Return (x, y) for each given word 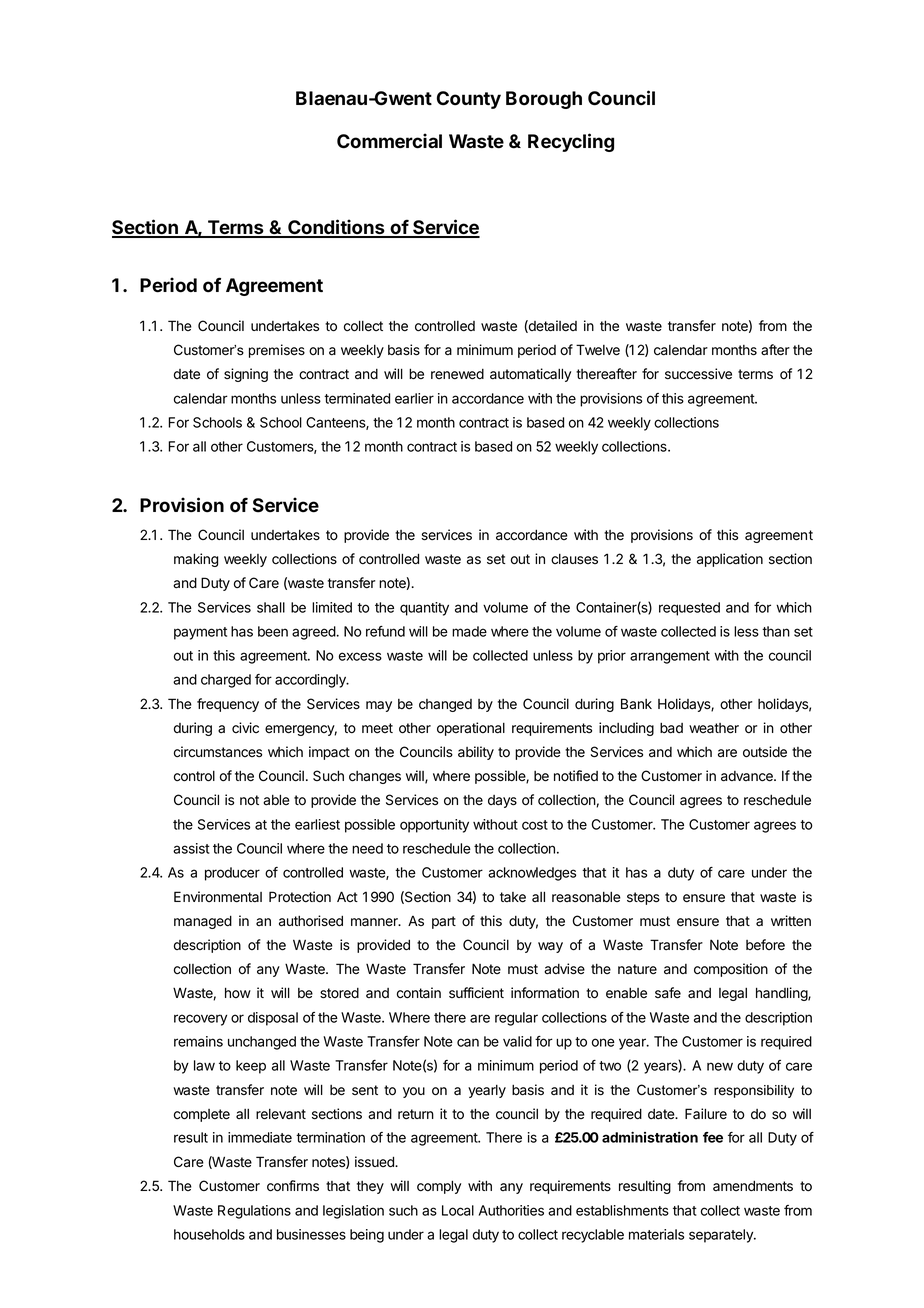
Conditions (336, 228)
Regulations (254, 1212)
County (469, 100)
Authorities (511, 1210)
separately (722, 1236)
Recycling (571, 142)
